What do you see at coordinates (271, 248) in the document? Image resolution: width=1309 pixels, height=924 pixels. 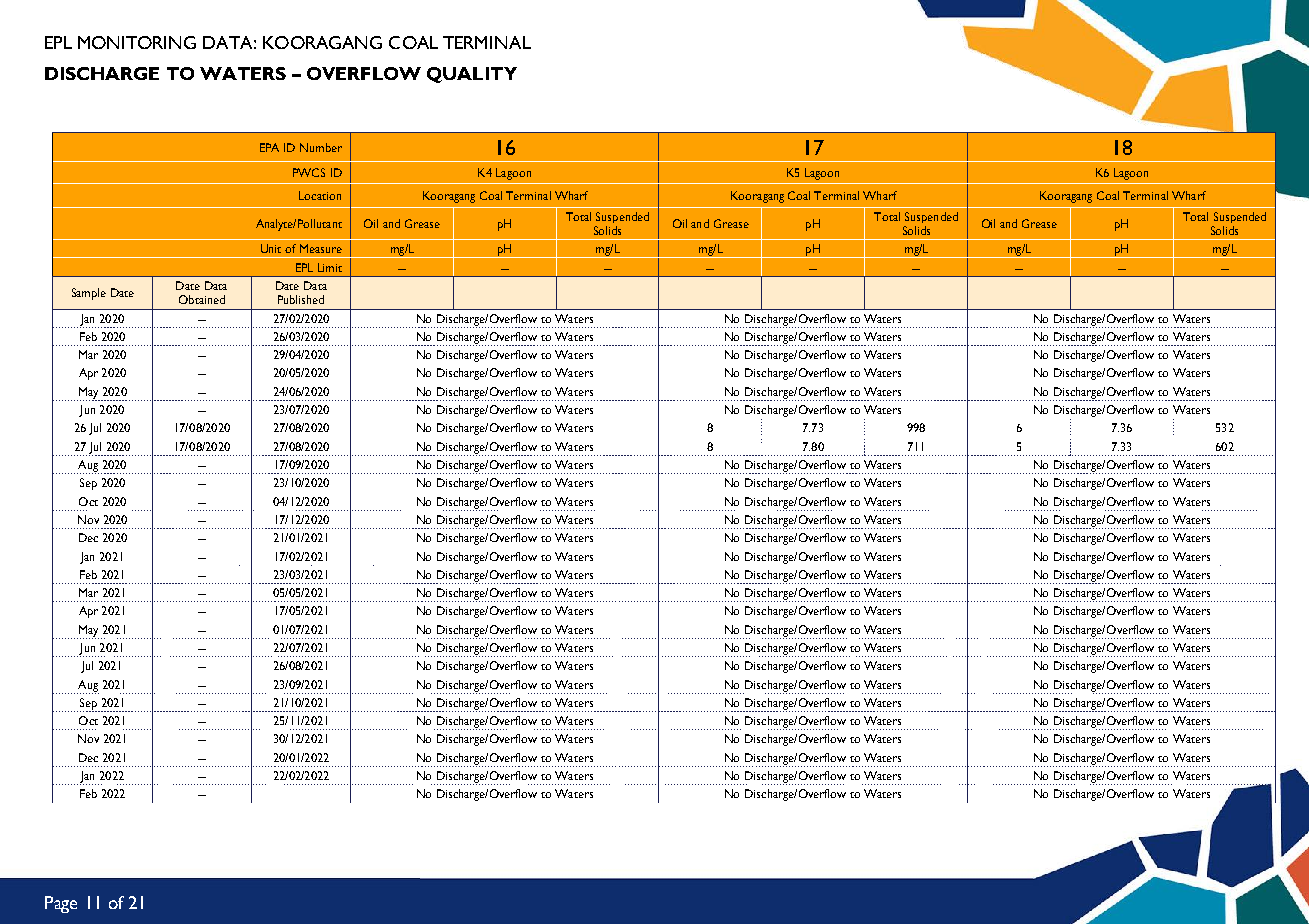 I see `Unit` at bounding box center [271, 248].
